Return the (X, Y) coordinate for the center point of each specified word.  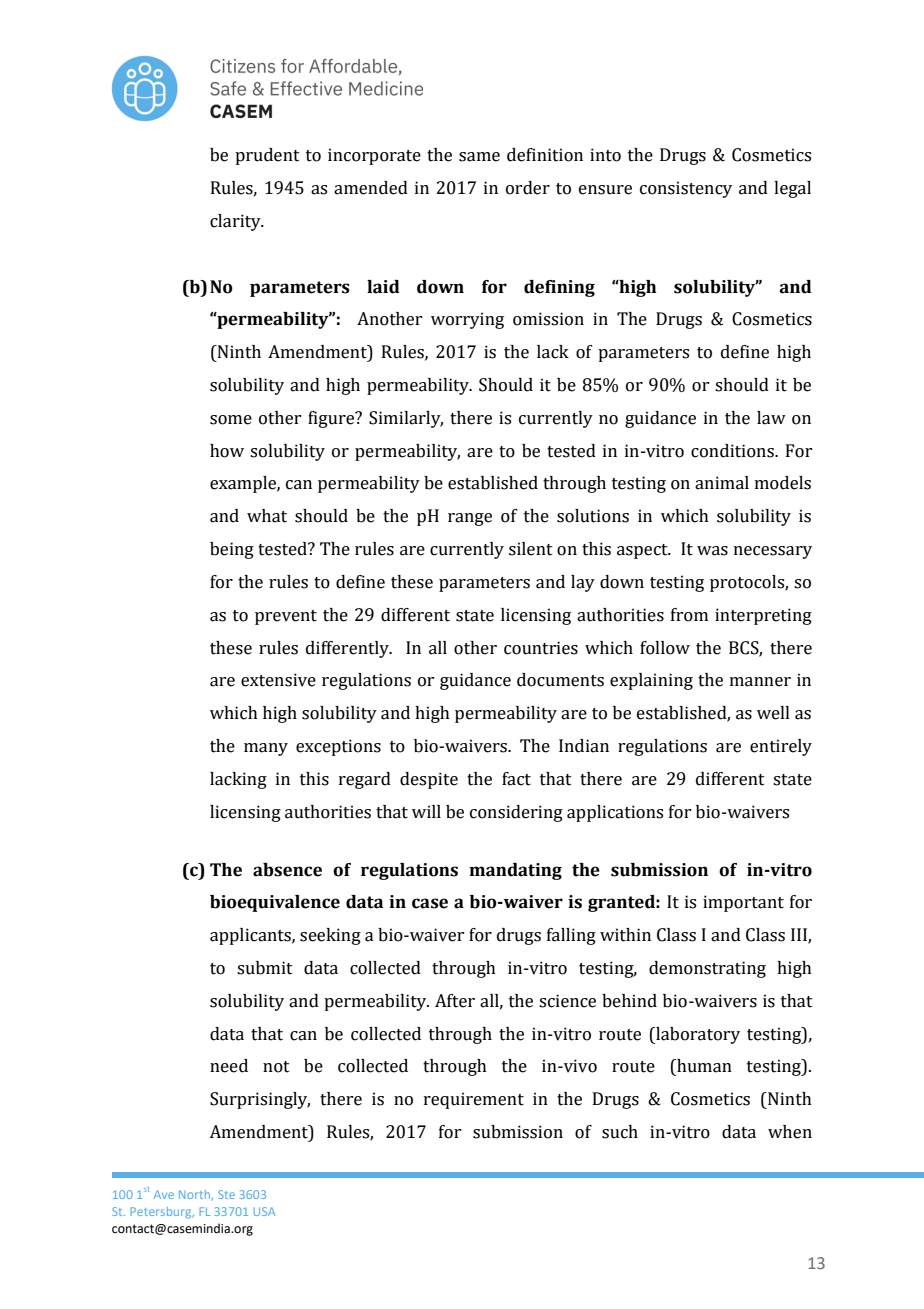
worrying (467, 320)
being (232, 550)
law (771, 418)
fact (516, 779)
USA (264, 1211)
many (266, 749)
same (479, 157)
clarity (236, 222)
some (231, 420)
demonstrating (707, 969)
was (712, 551)
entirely (781, 747)
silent (531, 549)
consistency (686, 189)
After (455, 1001)
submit (265, 968)
